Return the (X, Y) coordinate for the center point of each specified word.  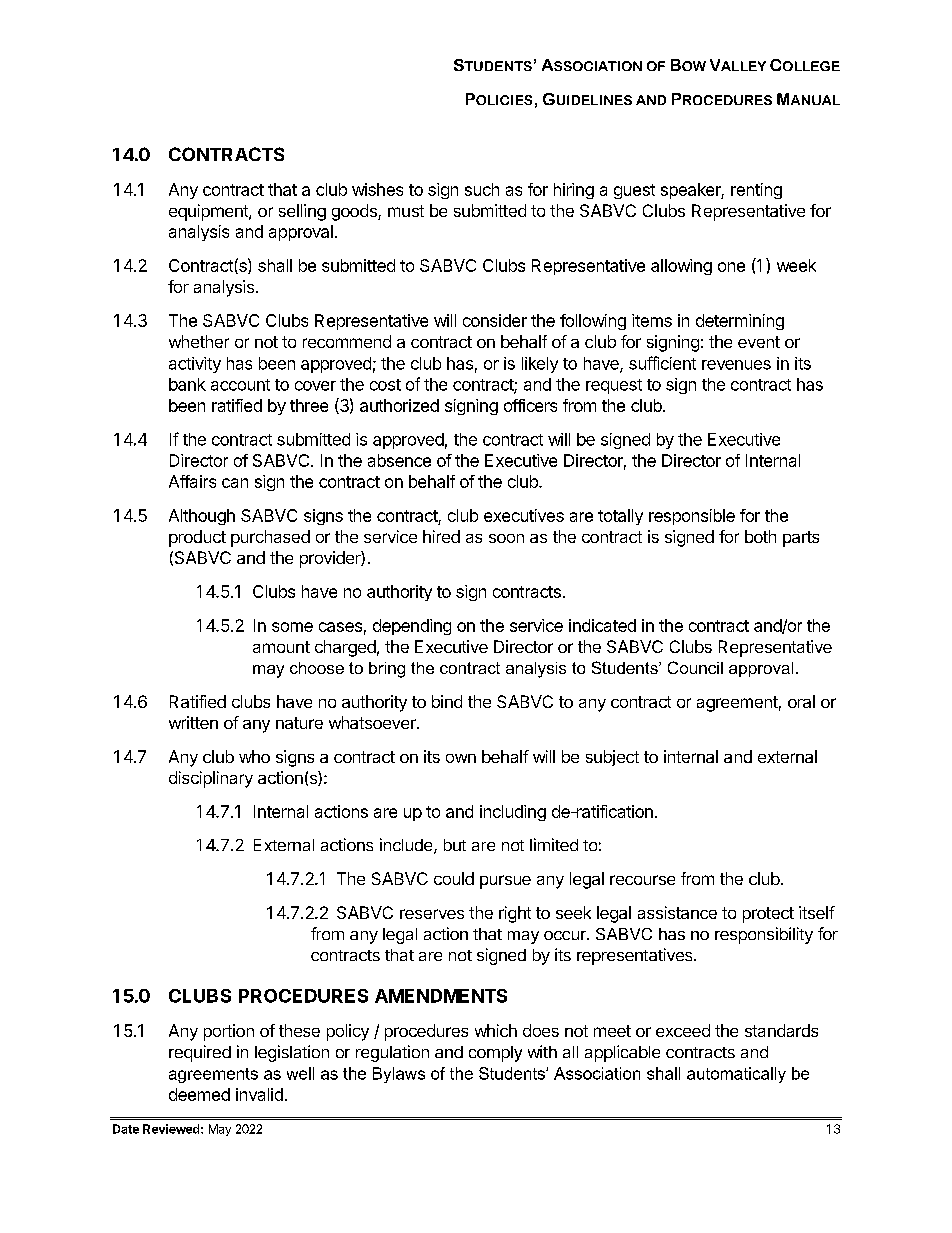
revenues (736, 365)
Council (695, 667)
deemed (199, 1094)
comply (495, 1054)
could (454, 878)
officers (530, 405)
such (482, 189)
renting (756, 191)
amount (281, 647)
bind (447, 701)
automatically (736, 1075)
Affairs (192, 481)
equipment (209, 212)
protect (768, 915)
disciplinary (211, 779)
